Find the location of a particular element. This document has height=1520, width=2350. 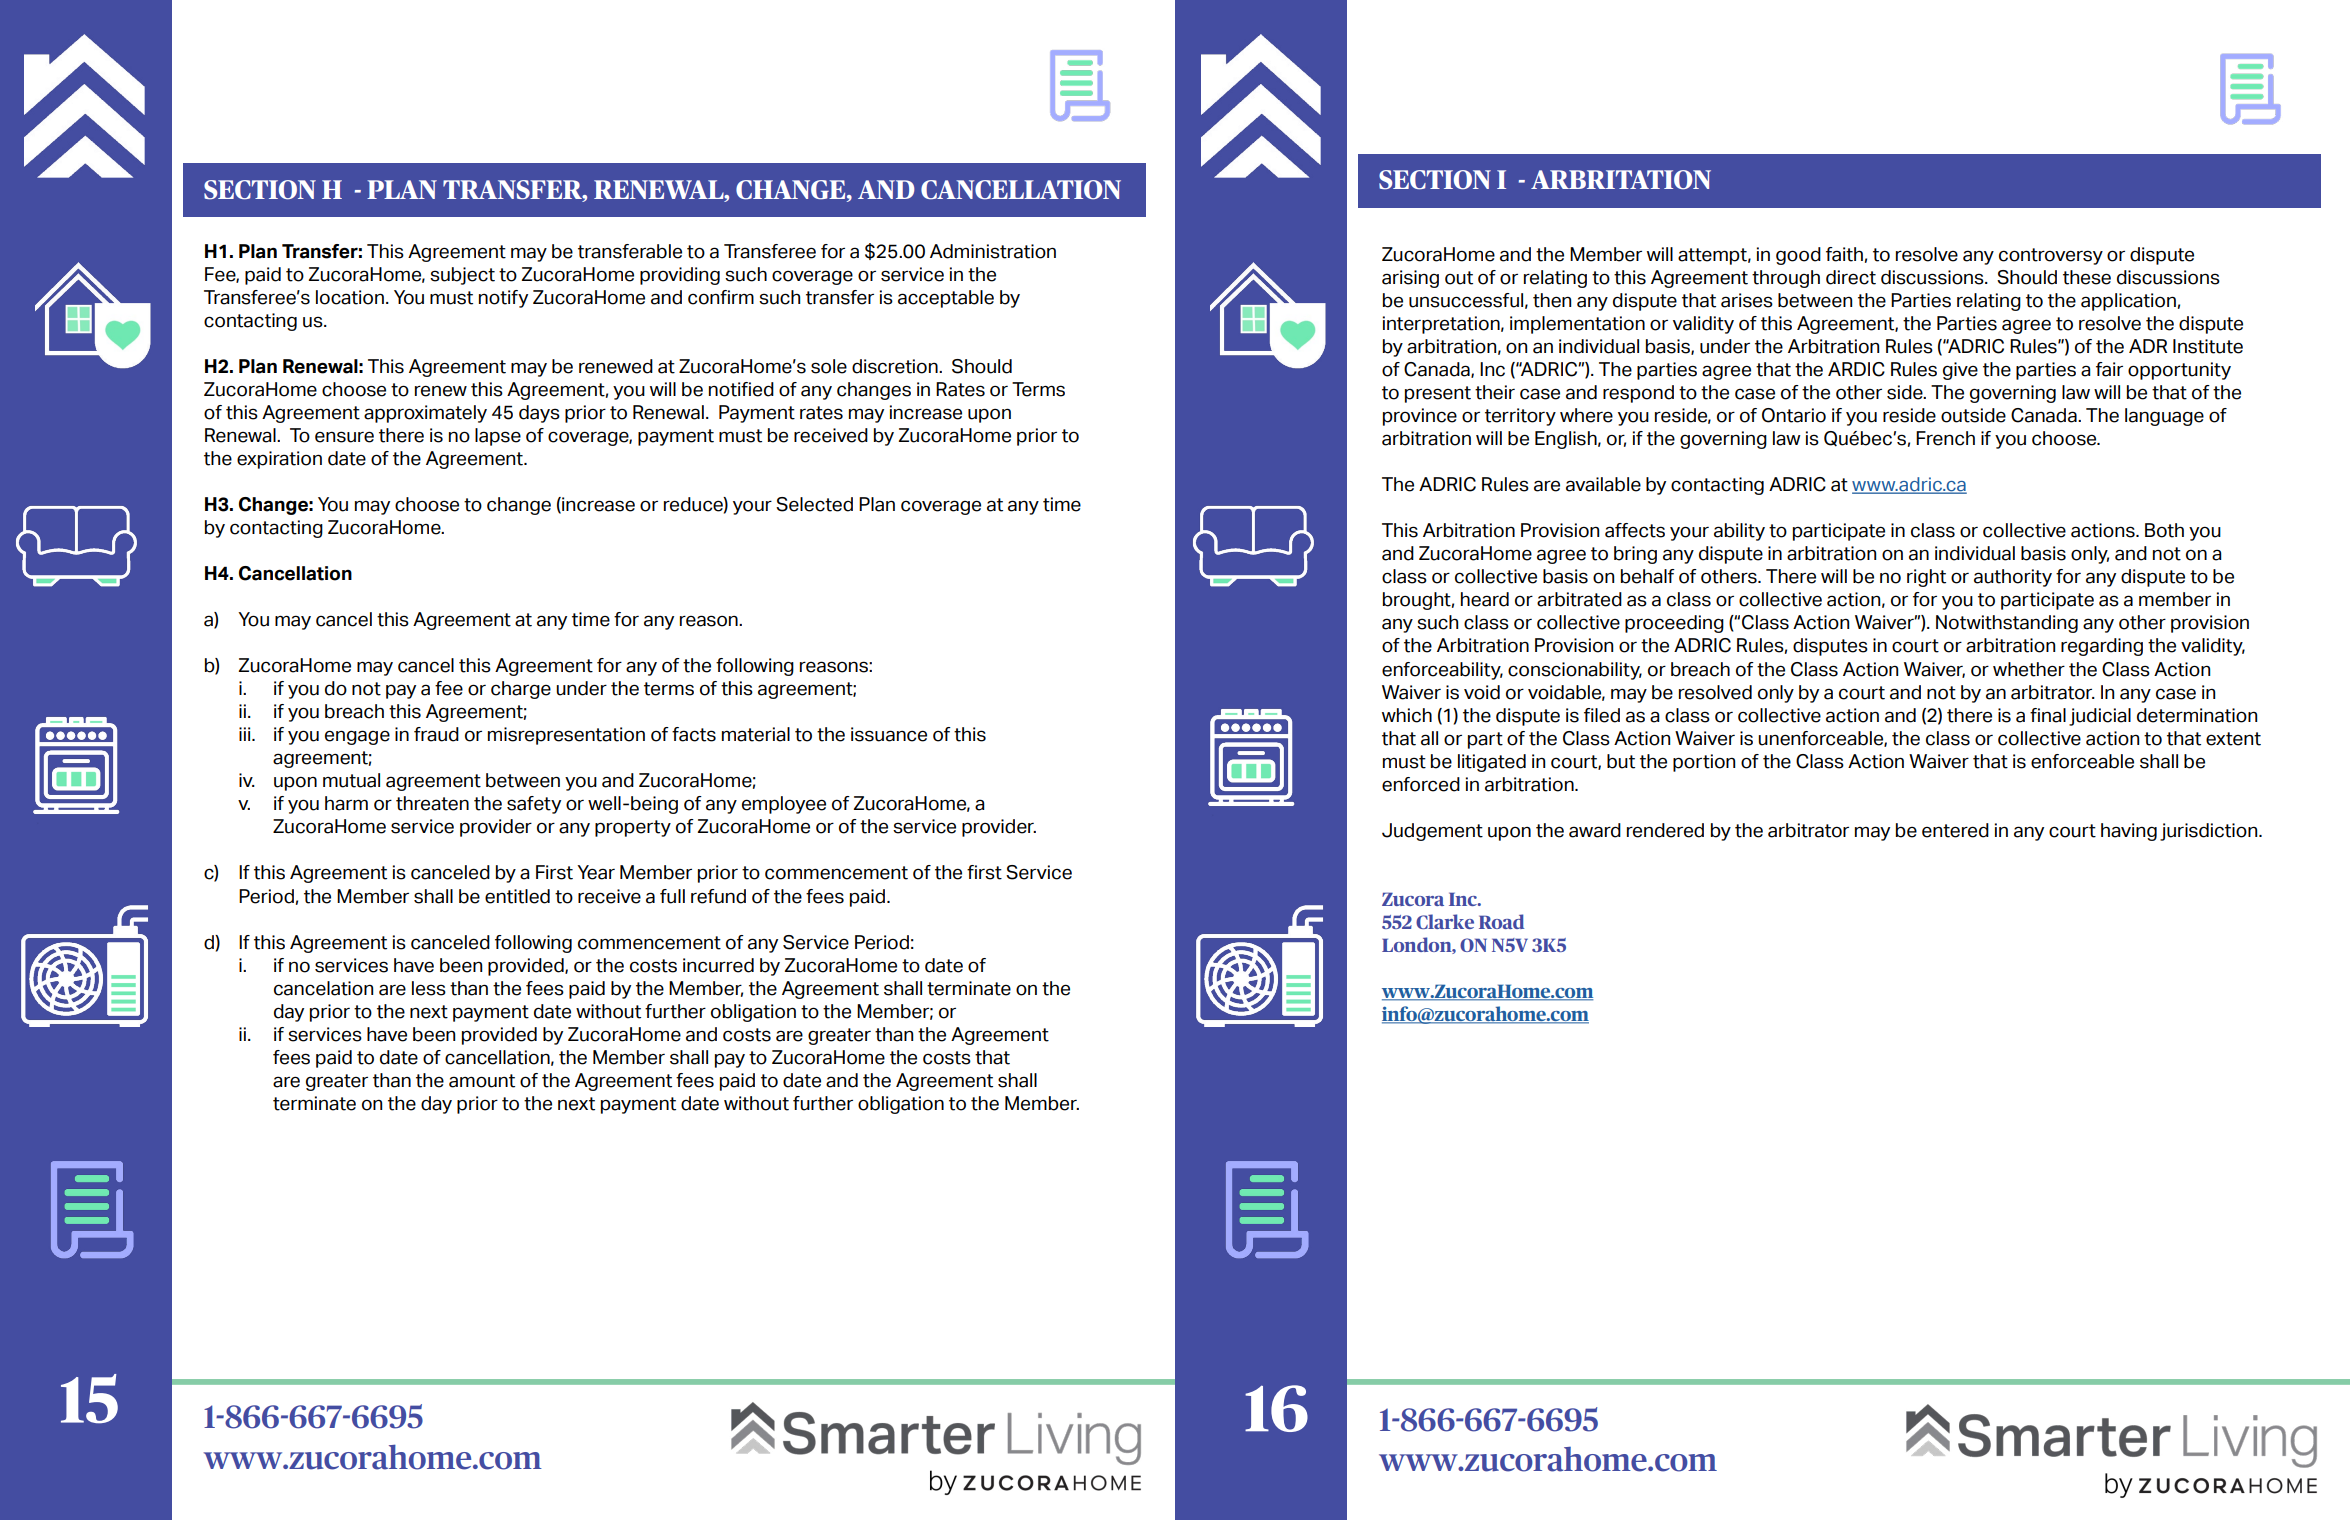

province is located at coordinates (1420, 417).
